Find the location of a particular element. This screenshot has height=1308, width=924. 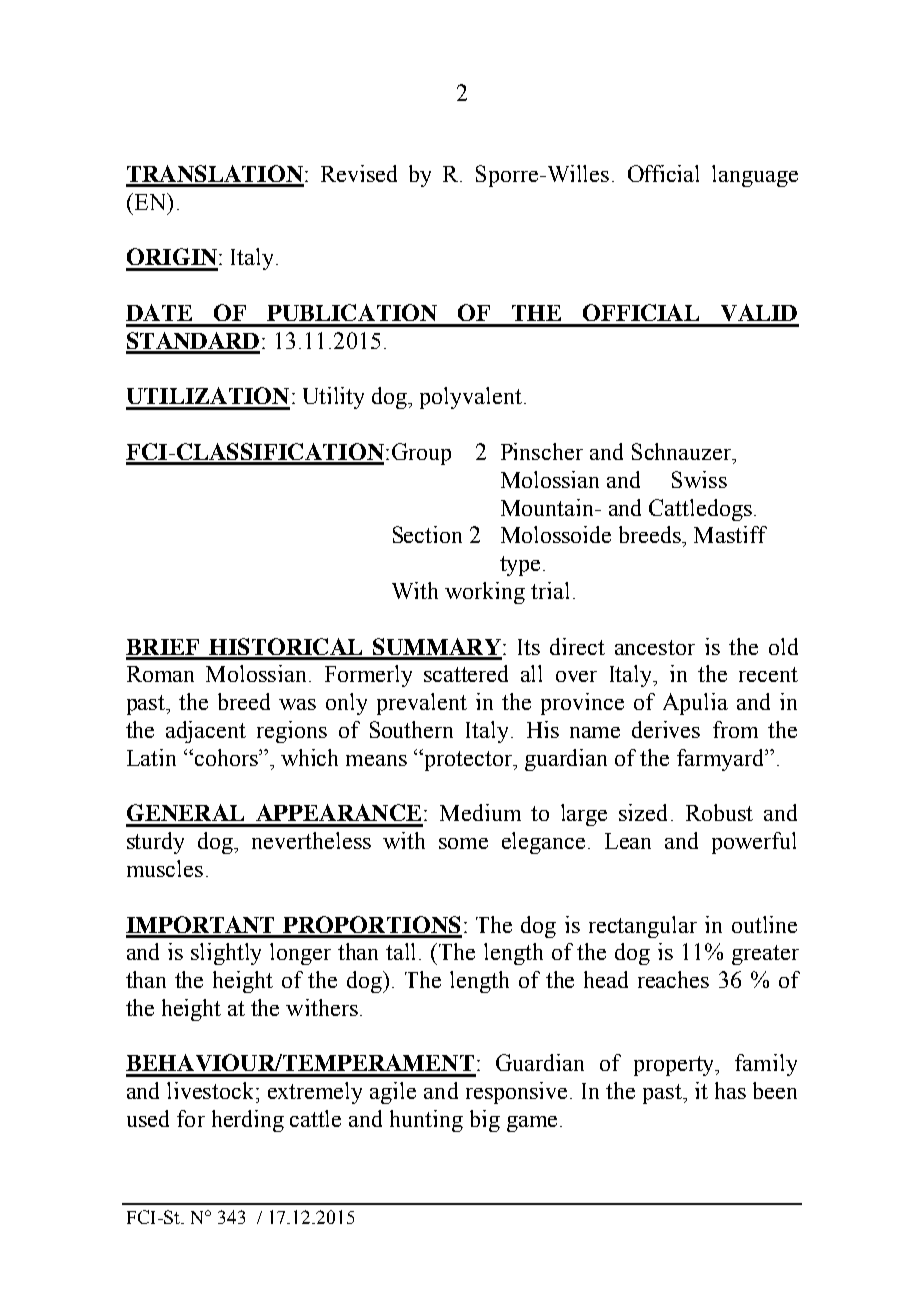

Swiss is located at coordinates (699, 479).
